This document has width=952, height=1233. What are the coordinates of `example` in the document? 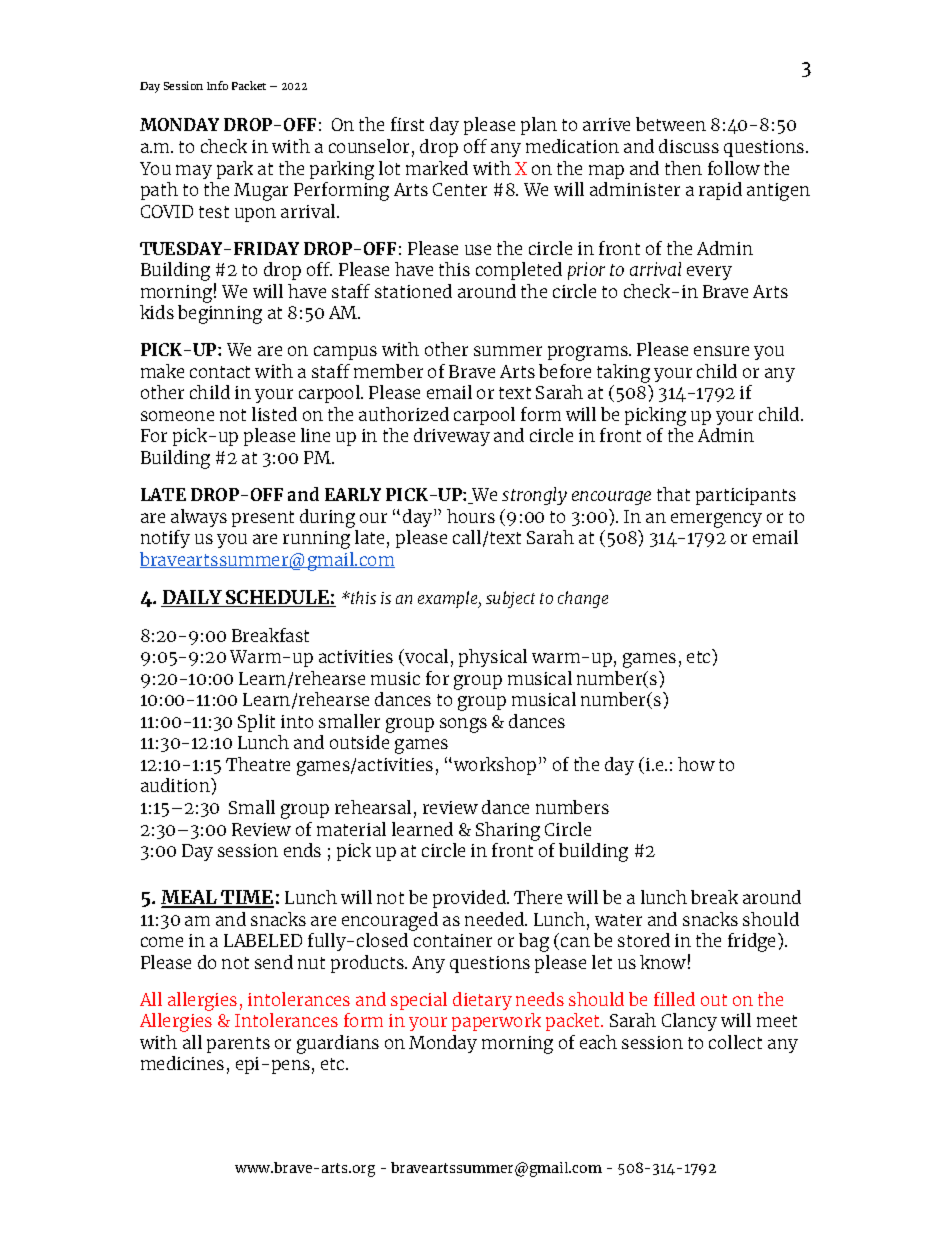 It's located at (449, 599).
